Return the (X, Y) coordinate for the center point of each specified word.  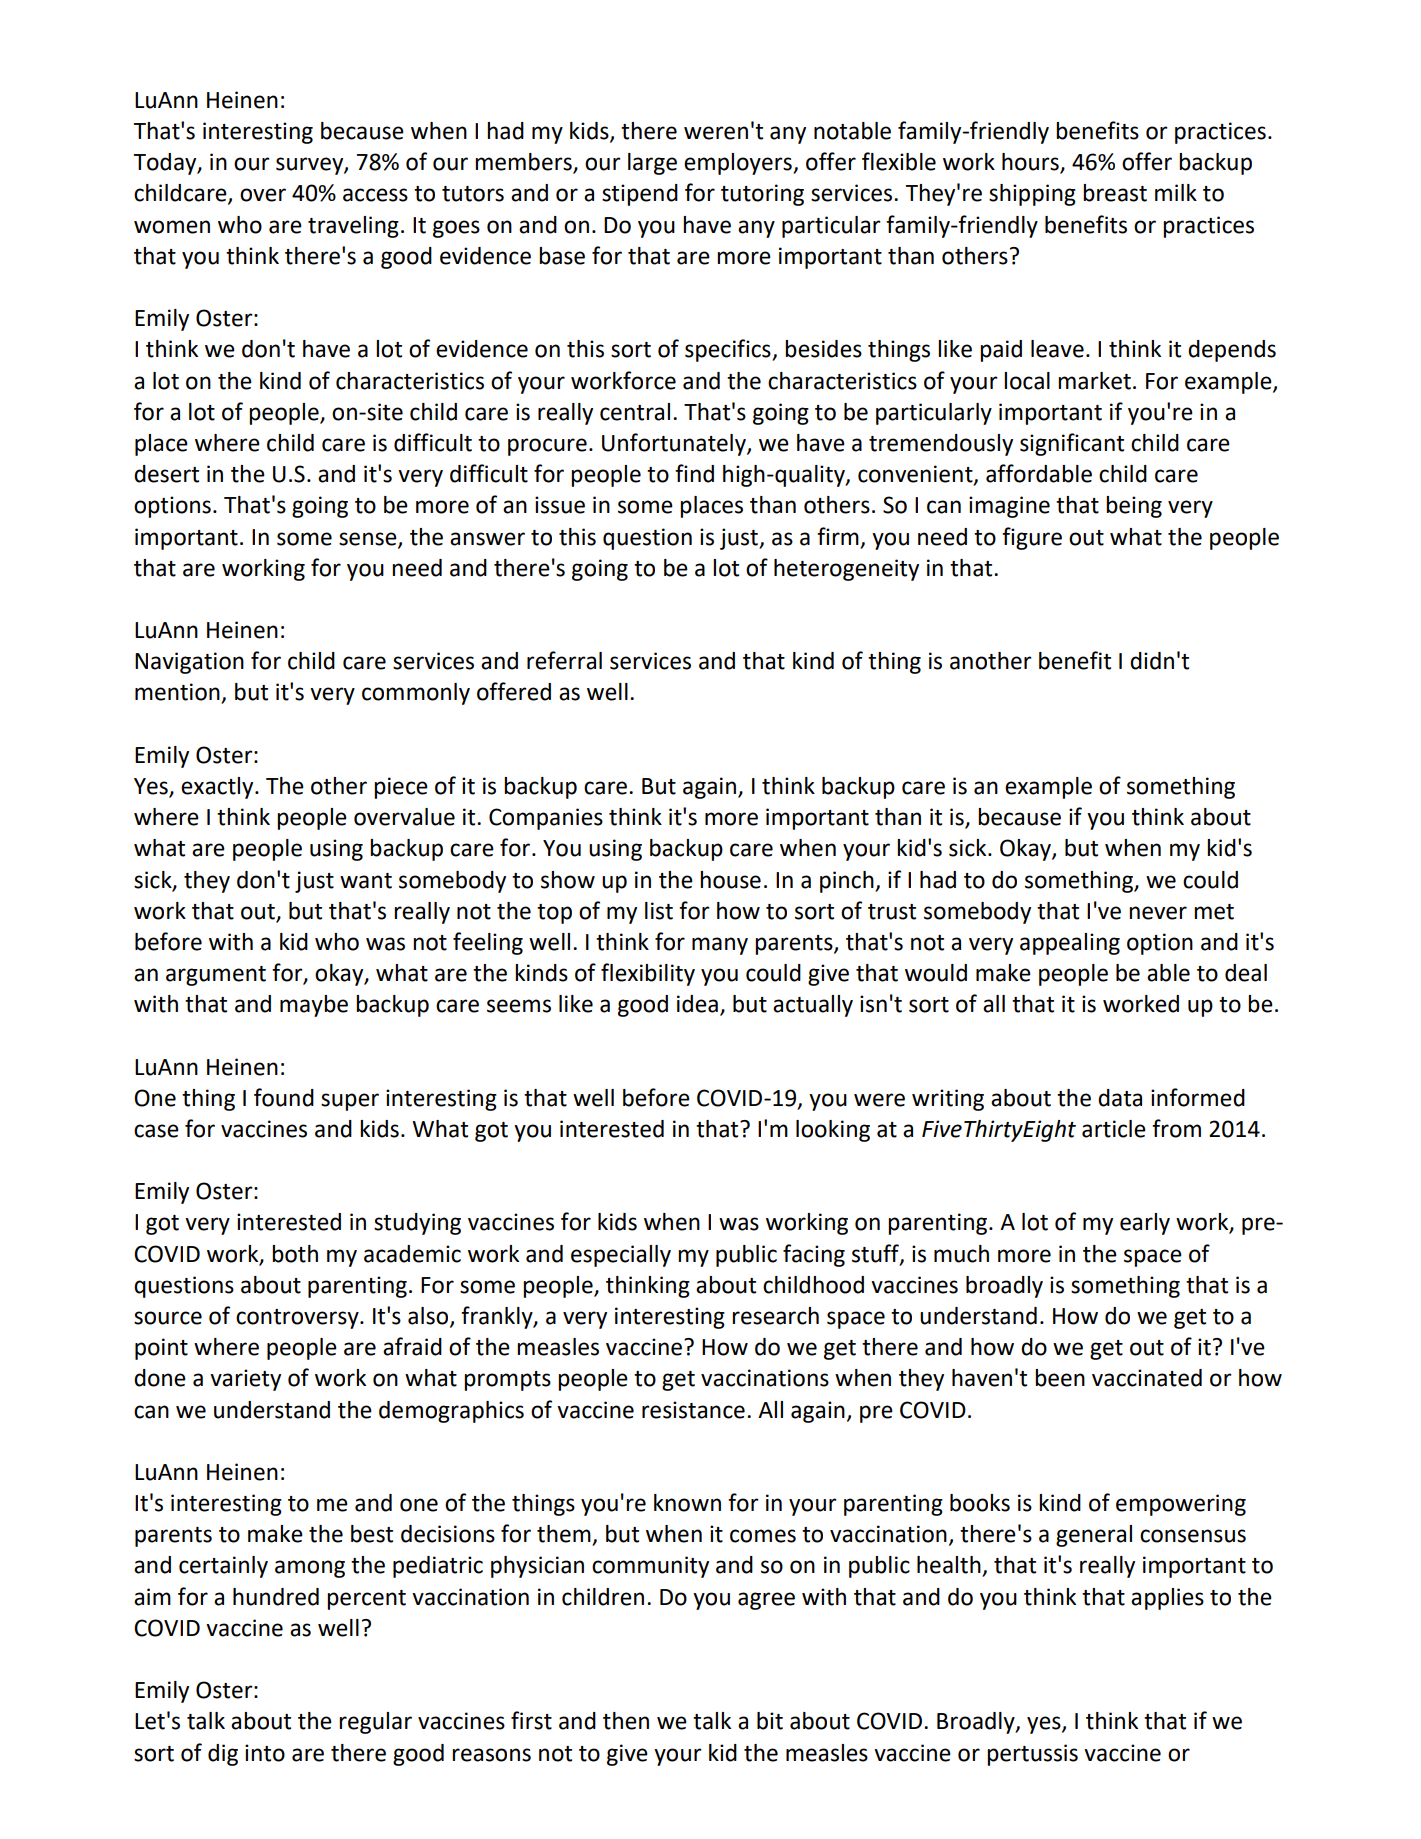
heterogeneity (846, 570)
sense (369, 539)
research (775, 1316)
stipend (640, 195)
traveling (353, 227)
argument (216, 976)
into (265, 1753)
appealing (1070, 944)
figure (1032, 538)
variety (245, 1380)
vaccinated (1147, 1378)
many (720, 946)
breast (1115, 193)
